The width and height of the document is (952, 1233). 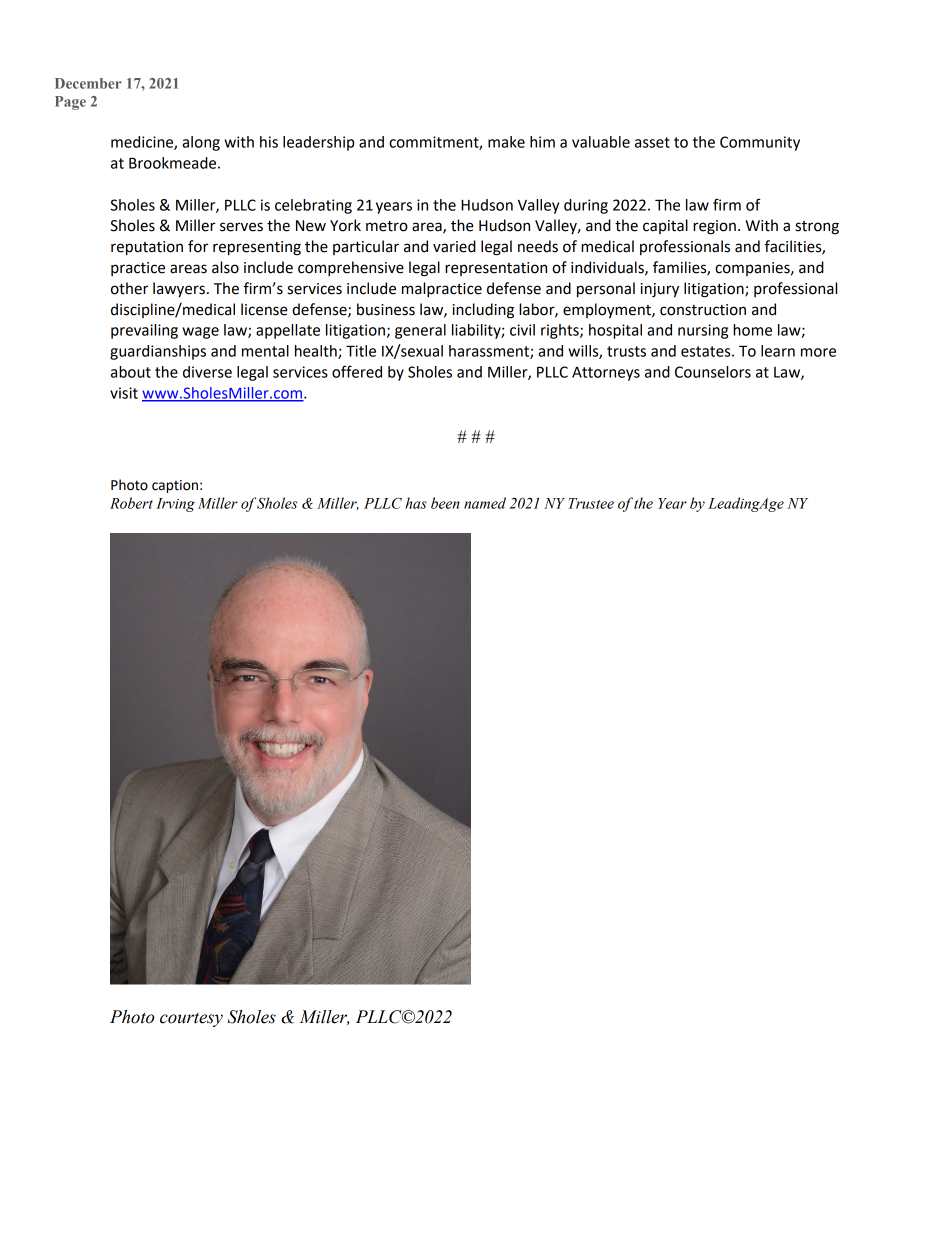 I want to click on Counselors, so click(x=713, y=372).
